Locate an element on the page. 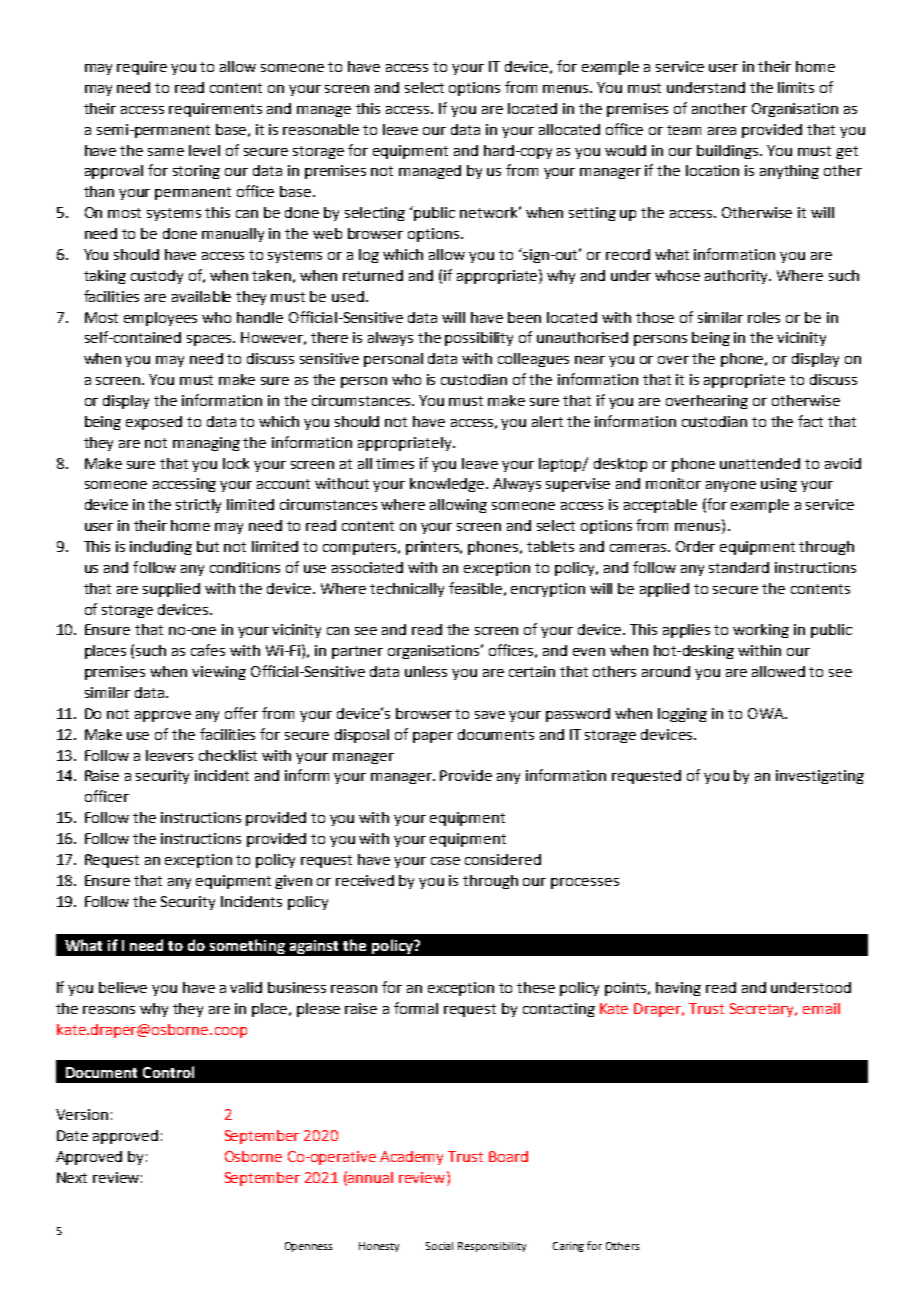  same is located at coordinates (166, 152).
